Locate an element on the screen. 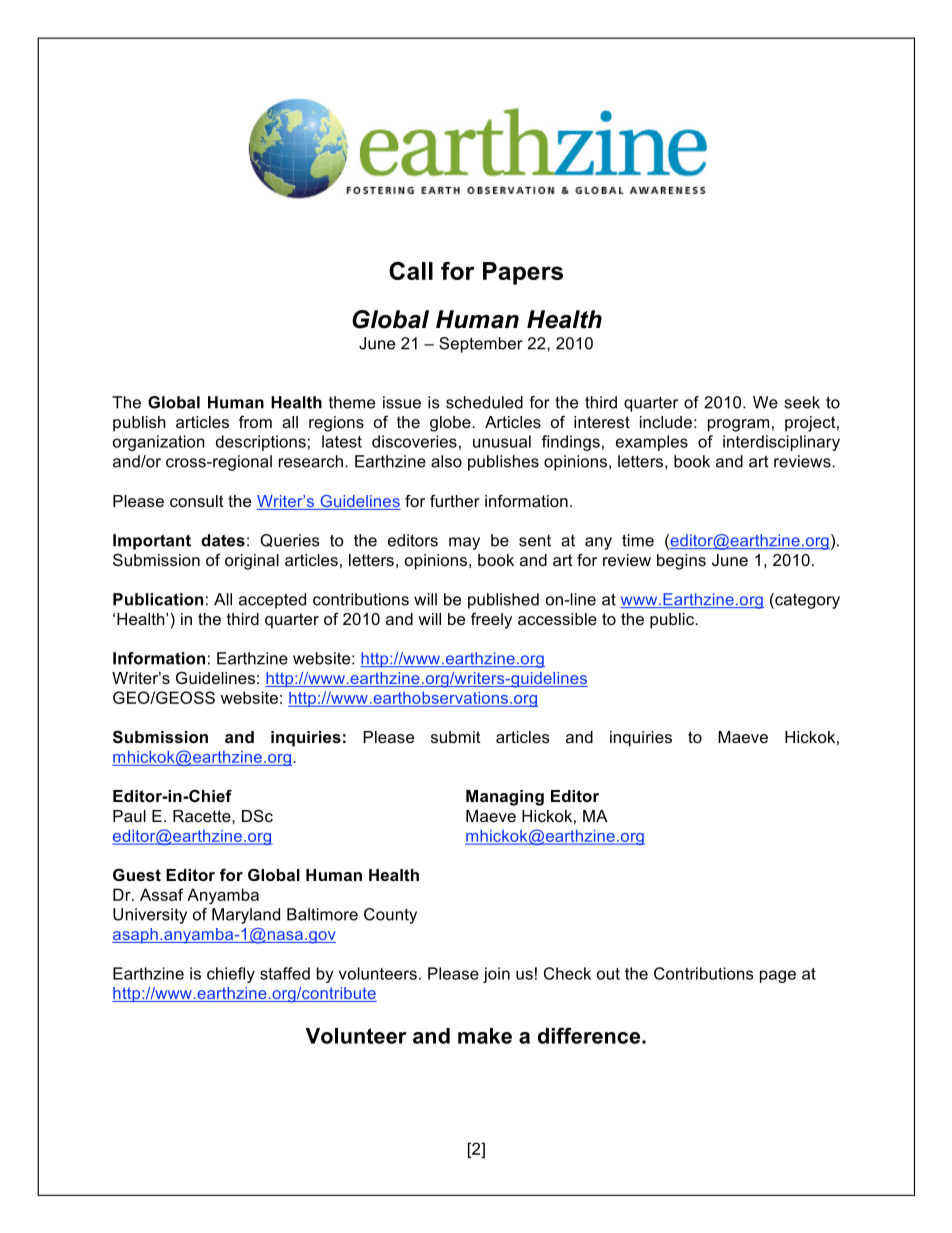  Papers is located at coordinates (523, 273).
